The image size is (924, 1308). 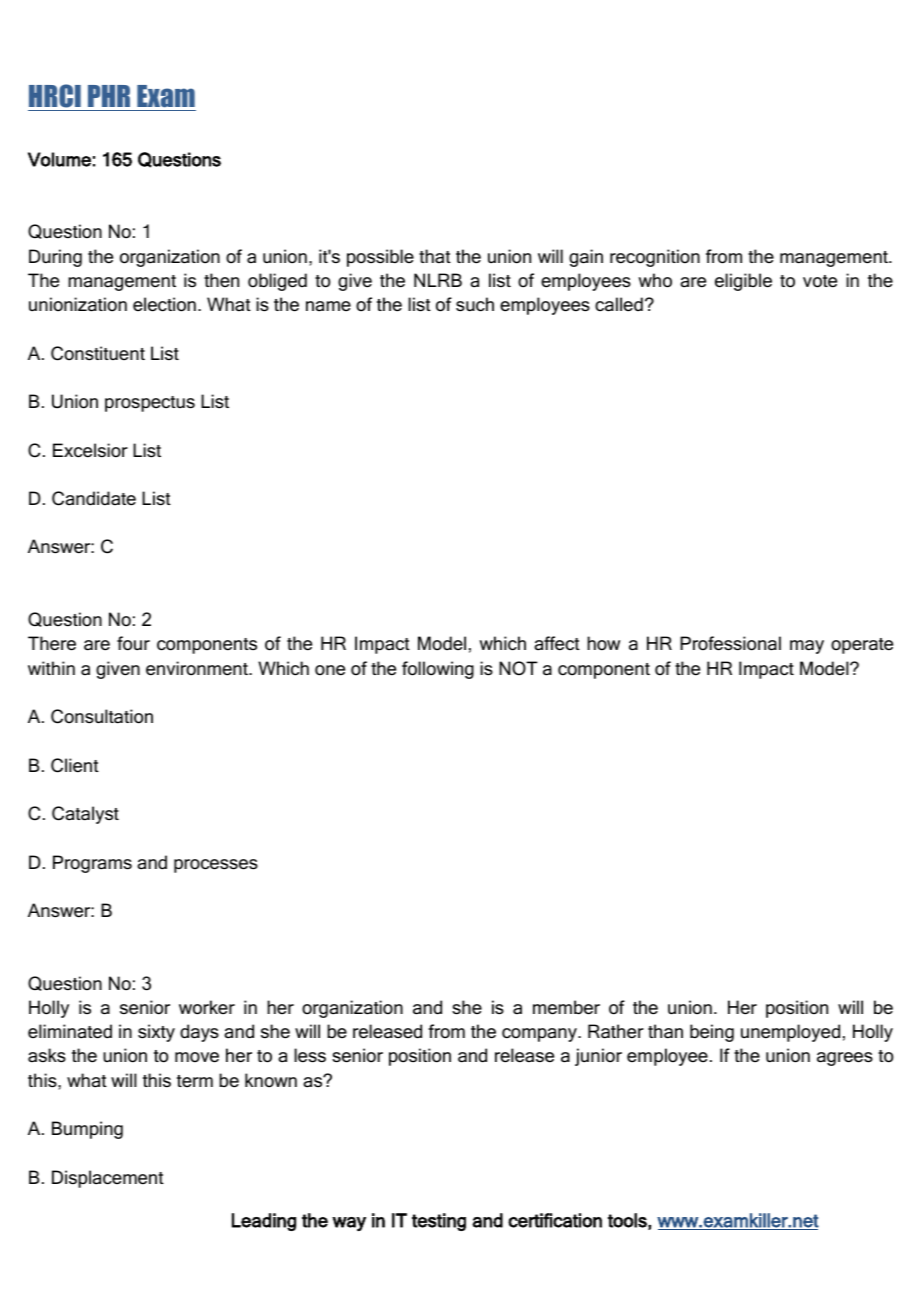 What do you see at coordinates (540, 1035) in the image?
I see `company` at bounding box center [540, 1035].
